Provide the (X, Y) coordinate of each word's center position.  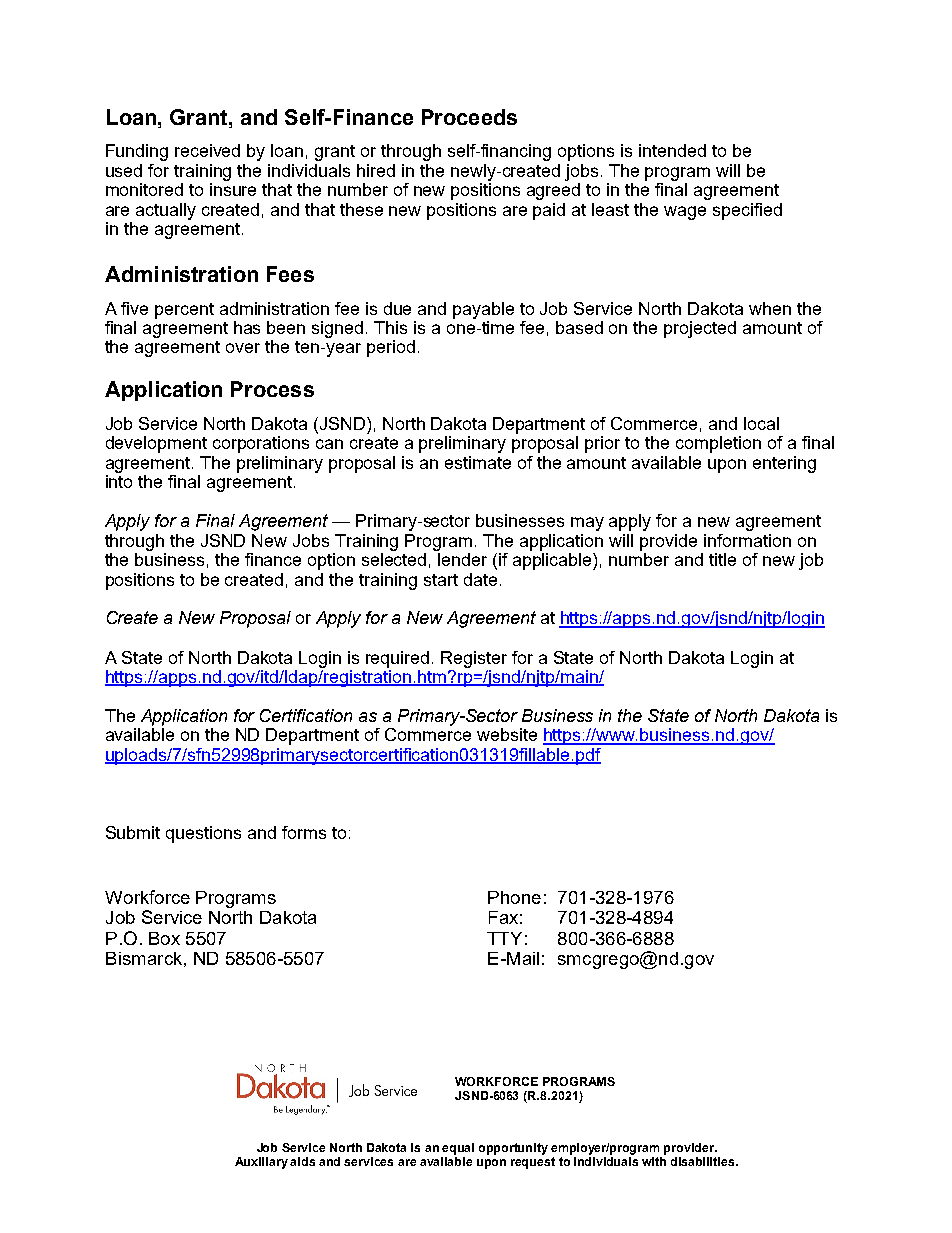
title (722, 559)
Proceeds (469, 117)
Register (474, 659)
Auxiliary (261, 1163)
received (207, 150)
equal (458, 1149)
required (397, 659)
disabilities (704, 1161)
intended (672, 150)
